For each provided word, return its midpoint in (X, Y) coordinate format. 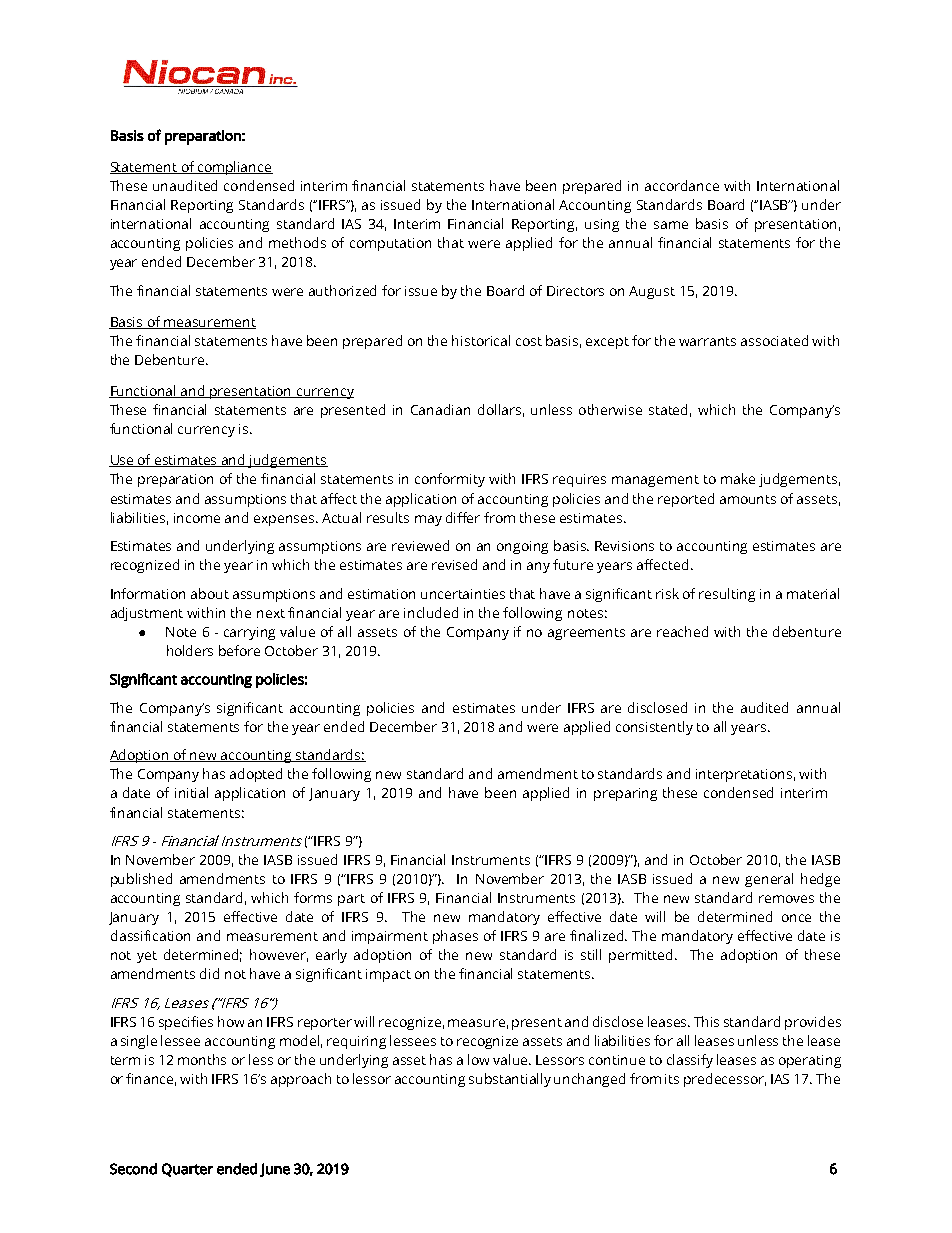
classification (150, 935)
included (431, 612)
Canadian (440, 409)
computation (390, 244)
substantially (510, 1080)
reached (682, 631)
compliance (234, 168)
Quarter (187, 1170)
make (738, 478)
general (769, 880)
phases (455, 937)
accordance (682, 185)
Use (122, 461)
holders (190, 650)
